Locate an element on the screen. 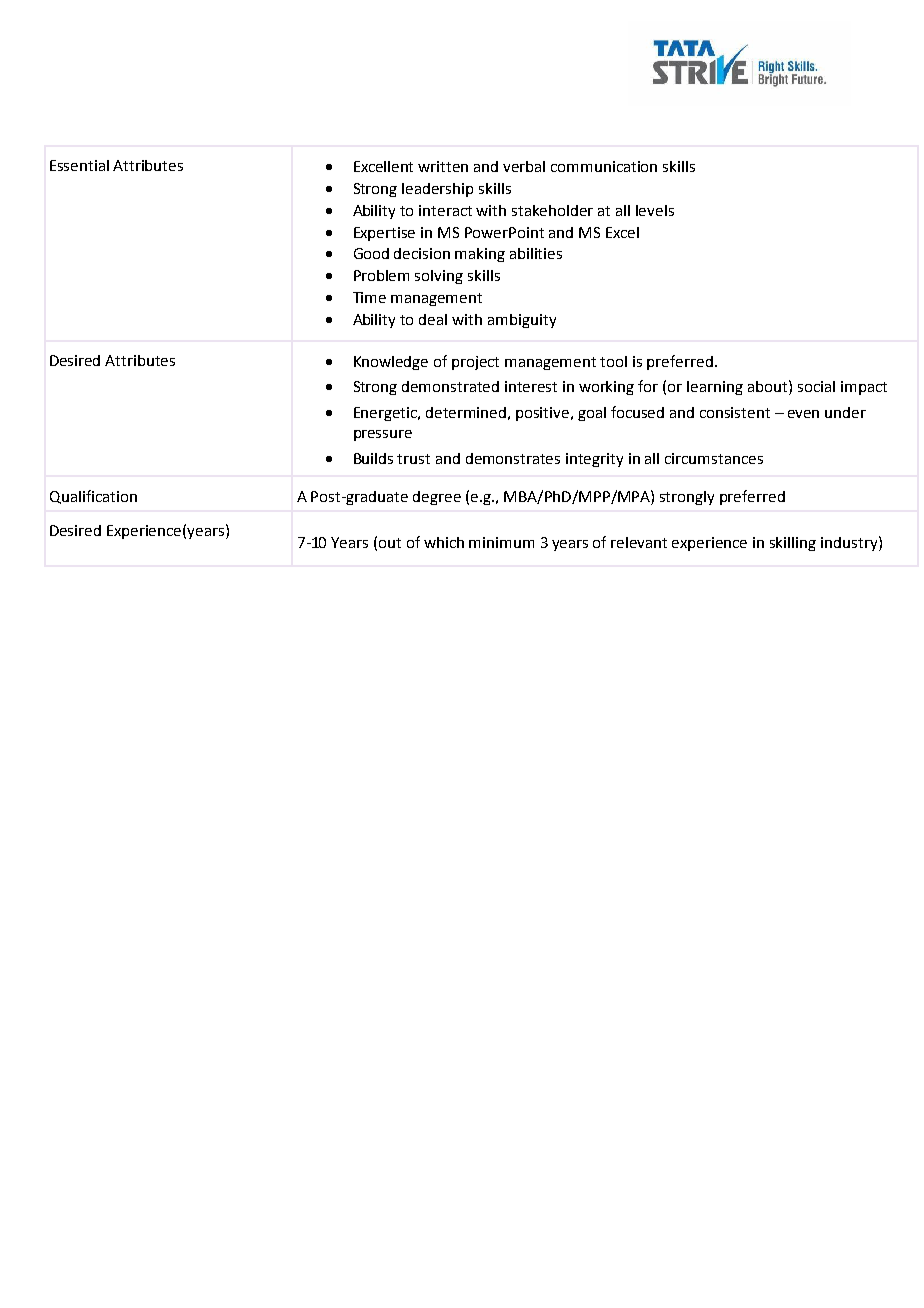 Image resolution: width=924 pixels, height=1308 pixels. abilities is located at coordinates (536, 253).
